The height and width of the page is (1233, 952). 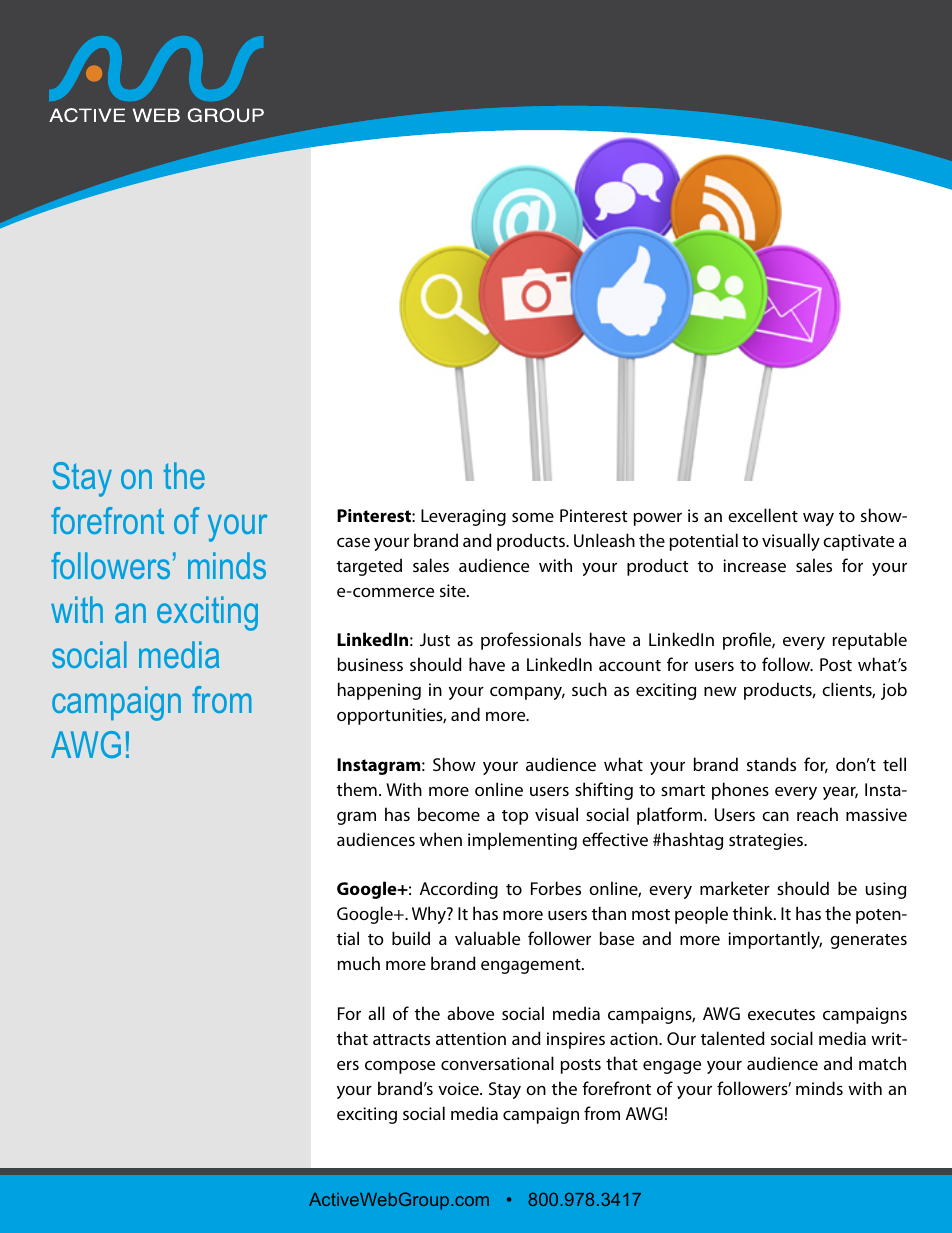 What do you see at coordinates (604, 540) in the page?
I see `Unleash` at bounding box center [604, 540].
